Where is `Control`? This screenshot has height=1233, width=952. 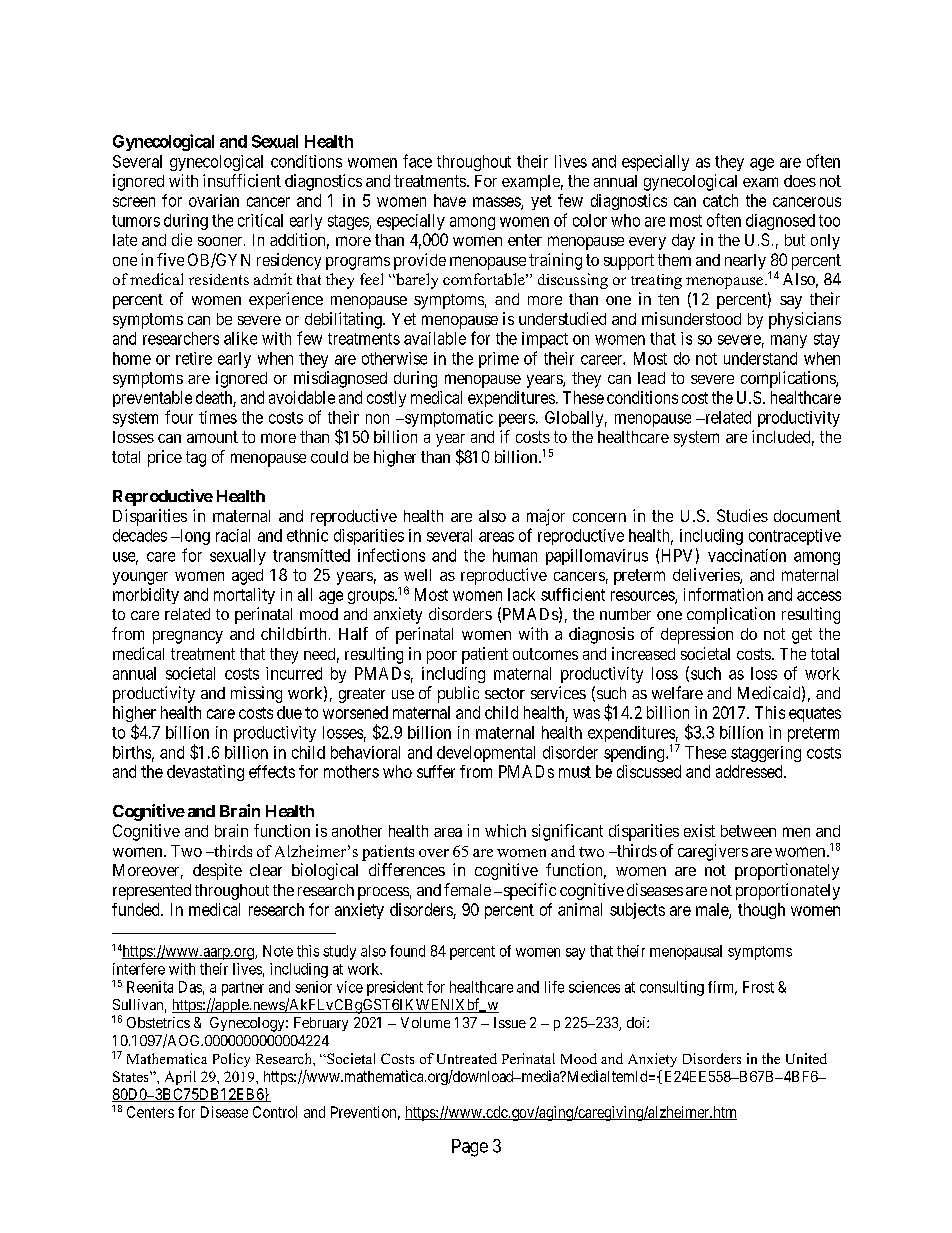 Control is located at coordinates (275, 1112).
